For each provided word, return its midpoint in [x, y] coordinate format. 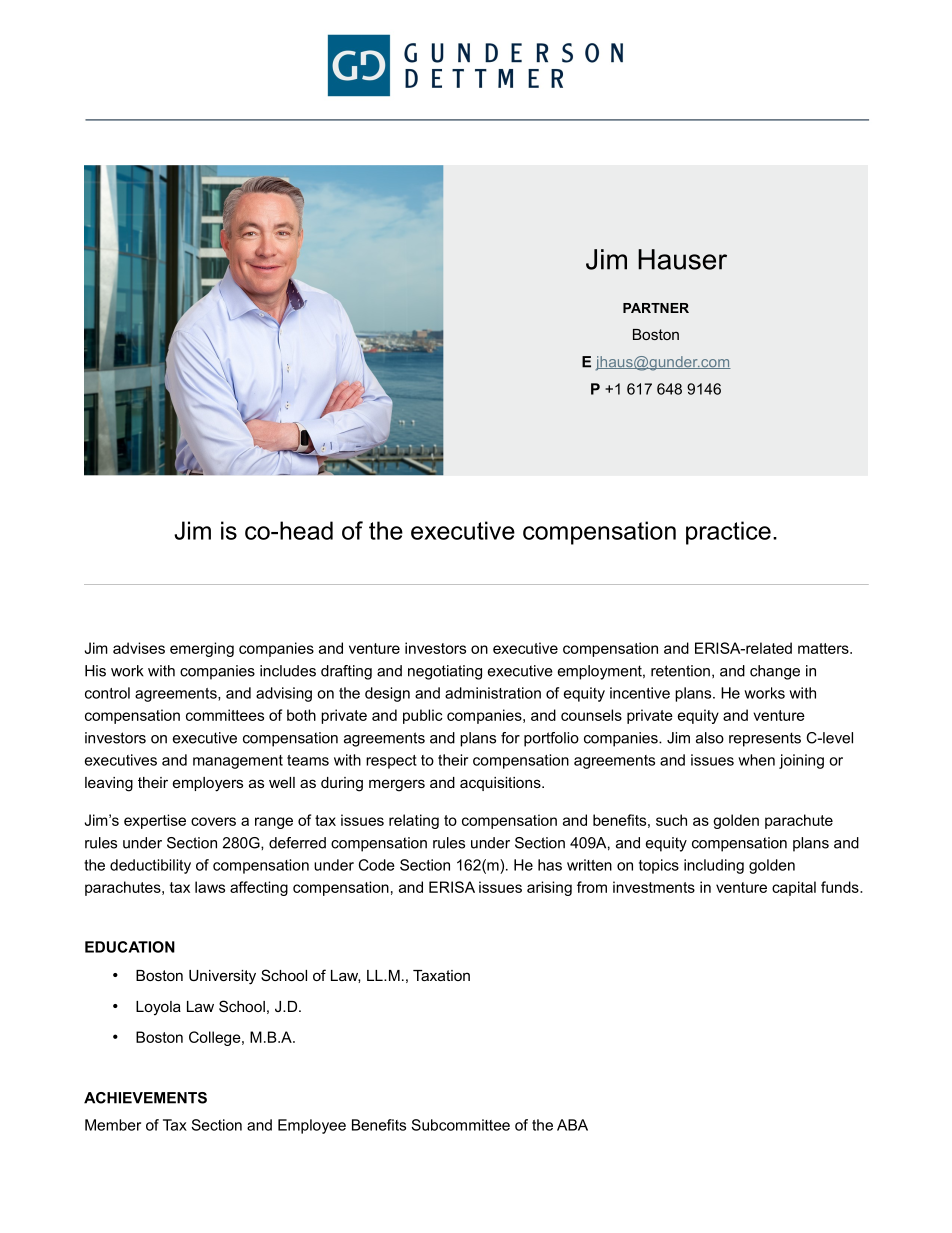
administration [493, 693]
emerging [202, 649]
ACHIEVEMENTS [145, 1098]
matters [824, 648]
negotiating [445, 672]
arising [549, 888]
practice [728, 533]
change [775, 672]
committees [225, 715]
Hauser [682, 259]
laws [210, 887]
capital [794, 888]
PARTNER [656, 308]
